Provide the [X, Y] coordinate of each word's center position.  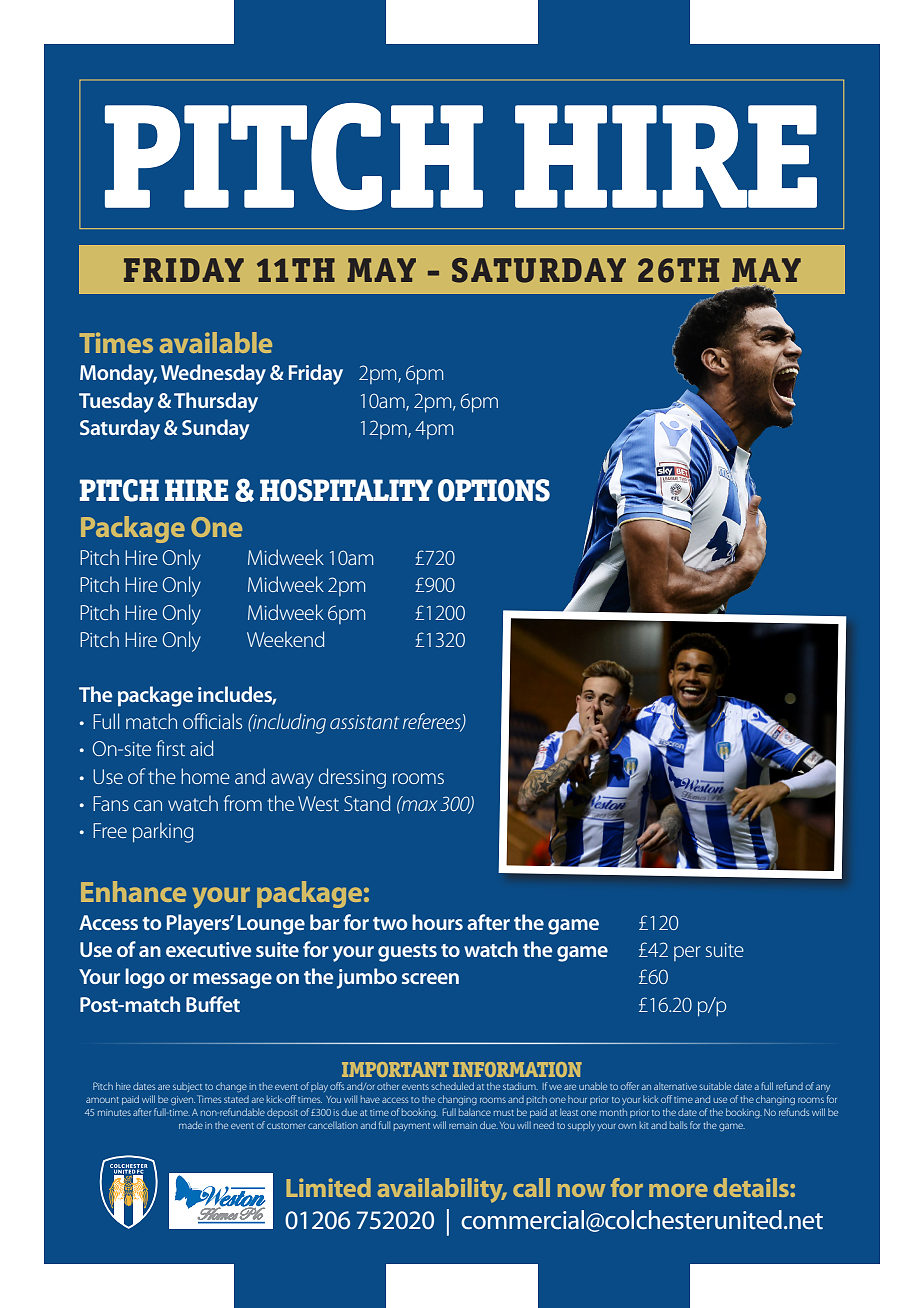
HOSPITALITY [346, 490]
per [687, 953]
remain [463, 1125]
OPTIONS [494, 490]
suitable [715, 1086]
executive [208, 949]
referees [433, 722]
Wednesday [213, 374]
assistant [364, 722]
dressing [352, 778]
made [191, 1125]
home [205, 776]
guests [407, 953]
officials [212, 721]
